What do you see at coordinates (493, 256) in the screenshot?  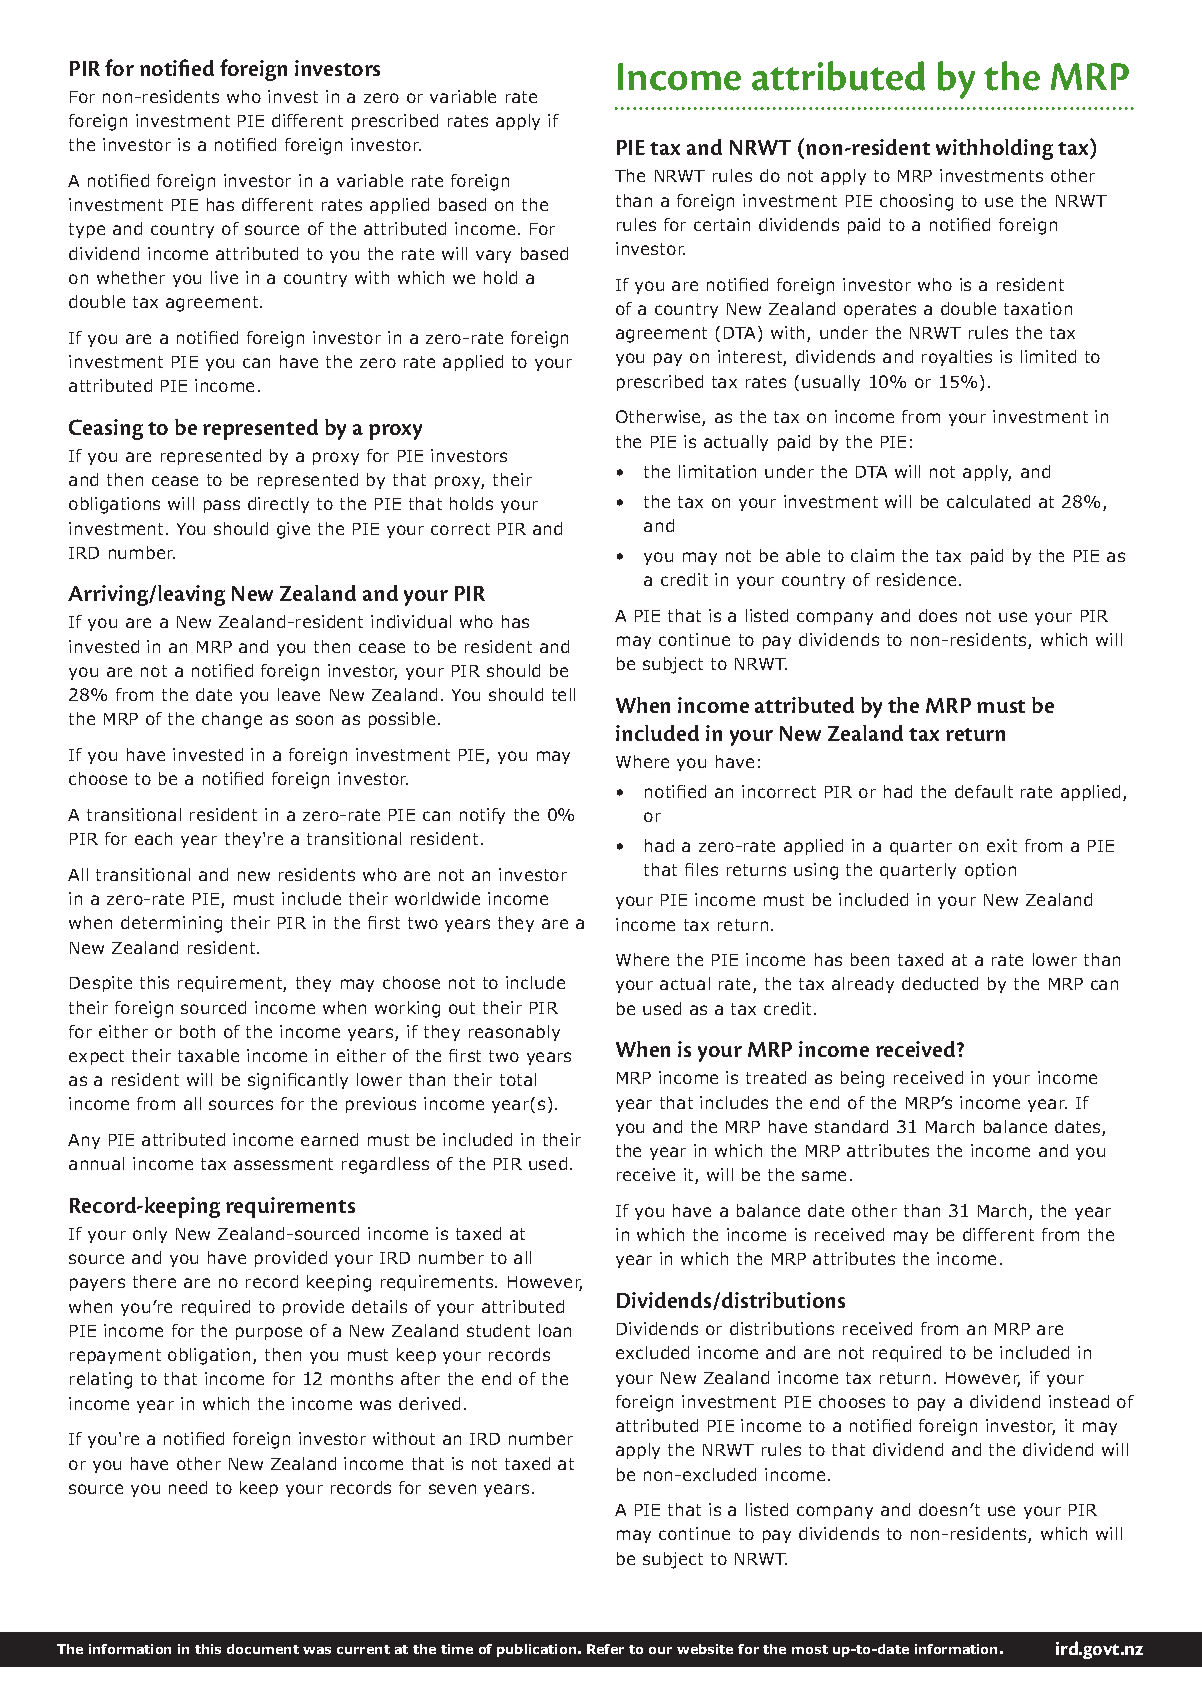 I see `vary` at bounding box center [493, 256].
